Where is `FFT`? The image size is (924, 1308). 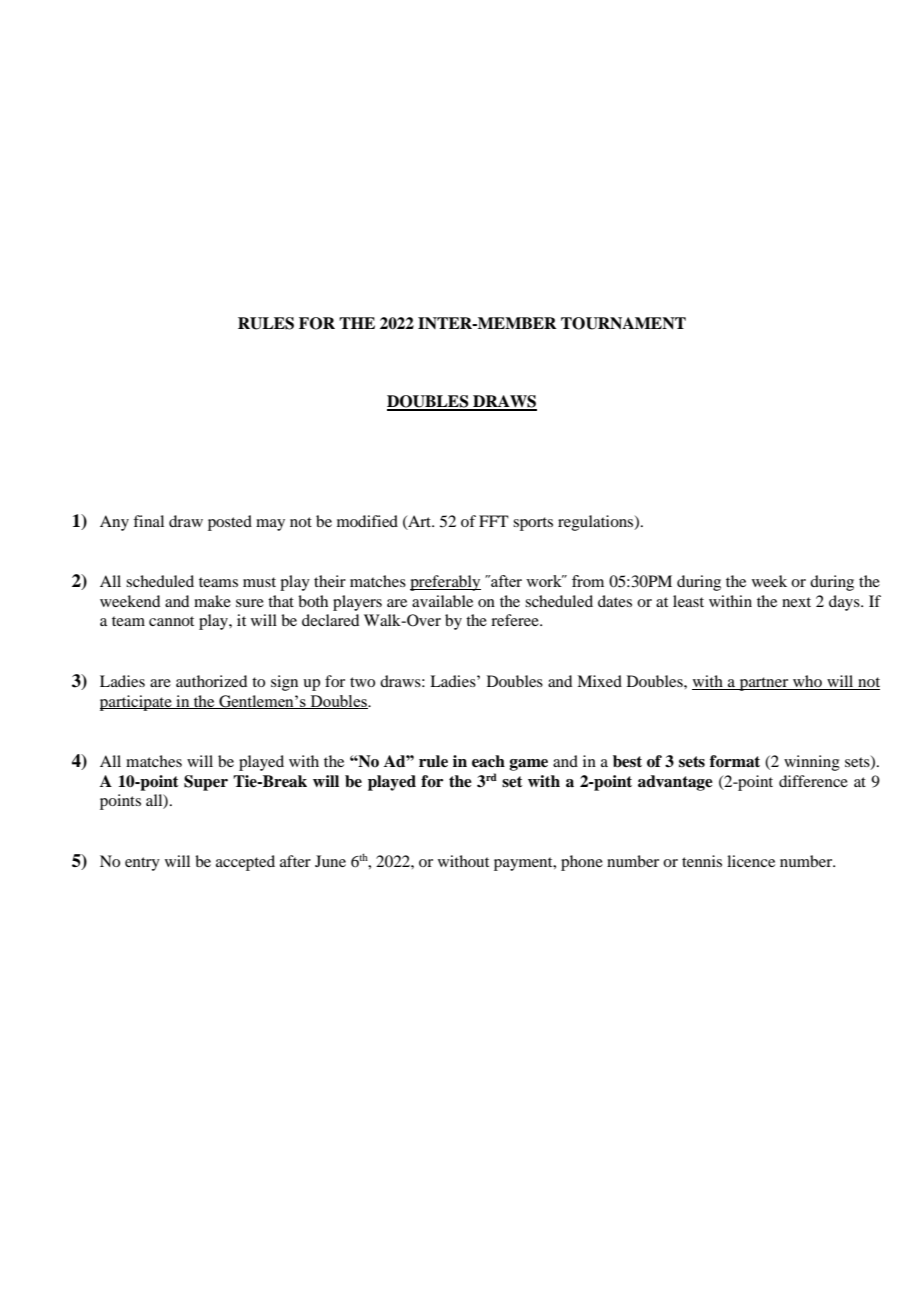 FFT is located at coordinates (494, 521).
